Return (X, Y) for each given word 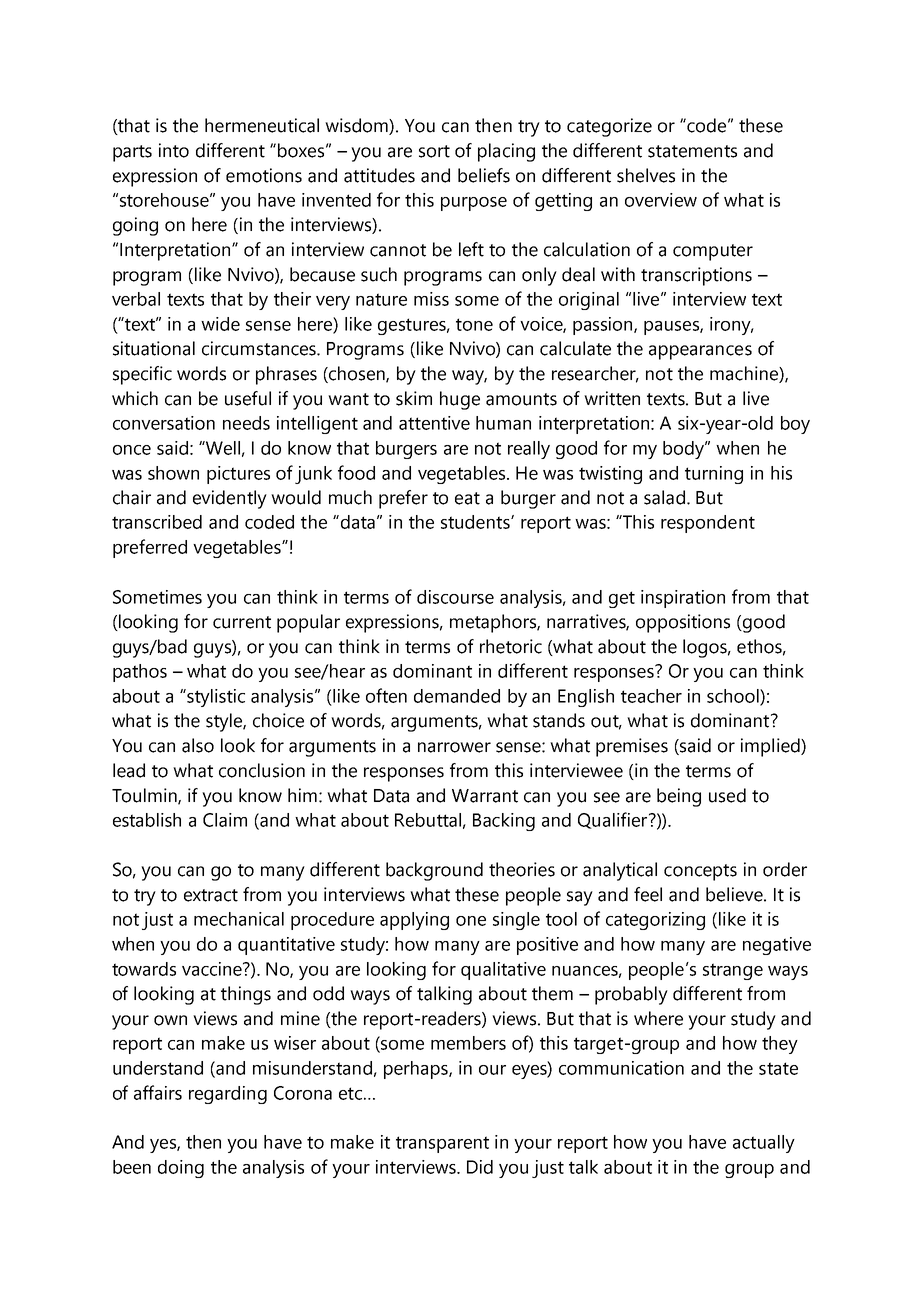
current (242, 622)
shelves (646, 175)
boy (795, 425)
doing (181, 1169)
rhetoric (511, 646)
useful (248, 398)
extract (211, 895)
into (174, 150)
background (434, 871)
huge (460, 400)
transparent (442, 1144)
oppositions (683, 623)
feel (648, 894)
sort (434, 151)
